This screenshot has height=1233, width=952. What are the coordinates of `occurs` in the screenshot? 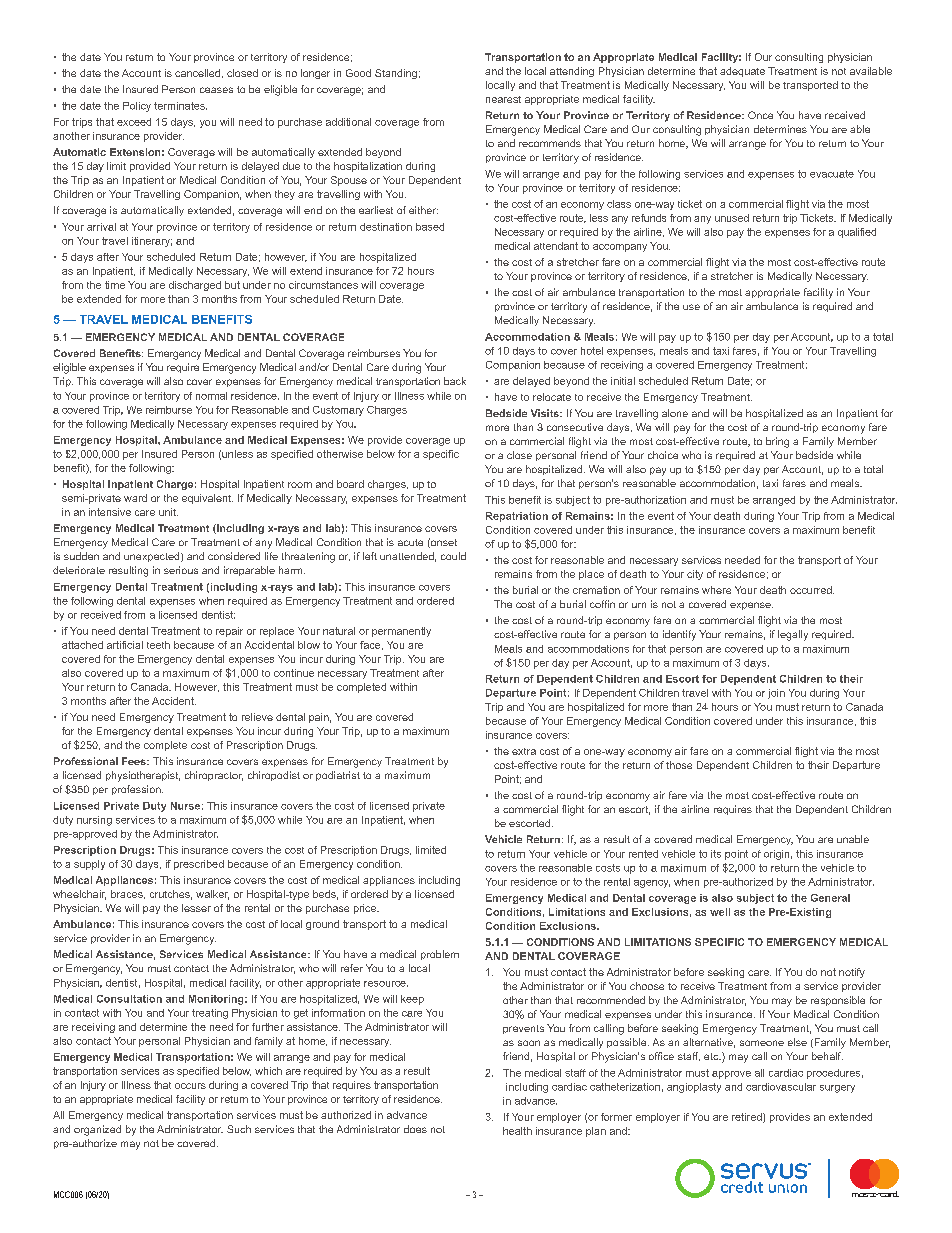 It's located at (190, 1086).
